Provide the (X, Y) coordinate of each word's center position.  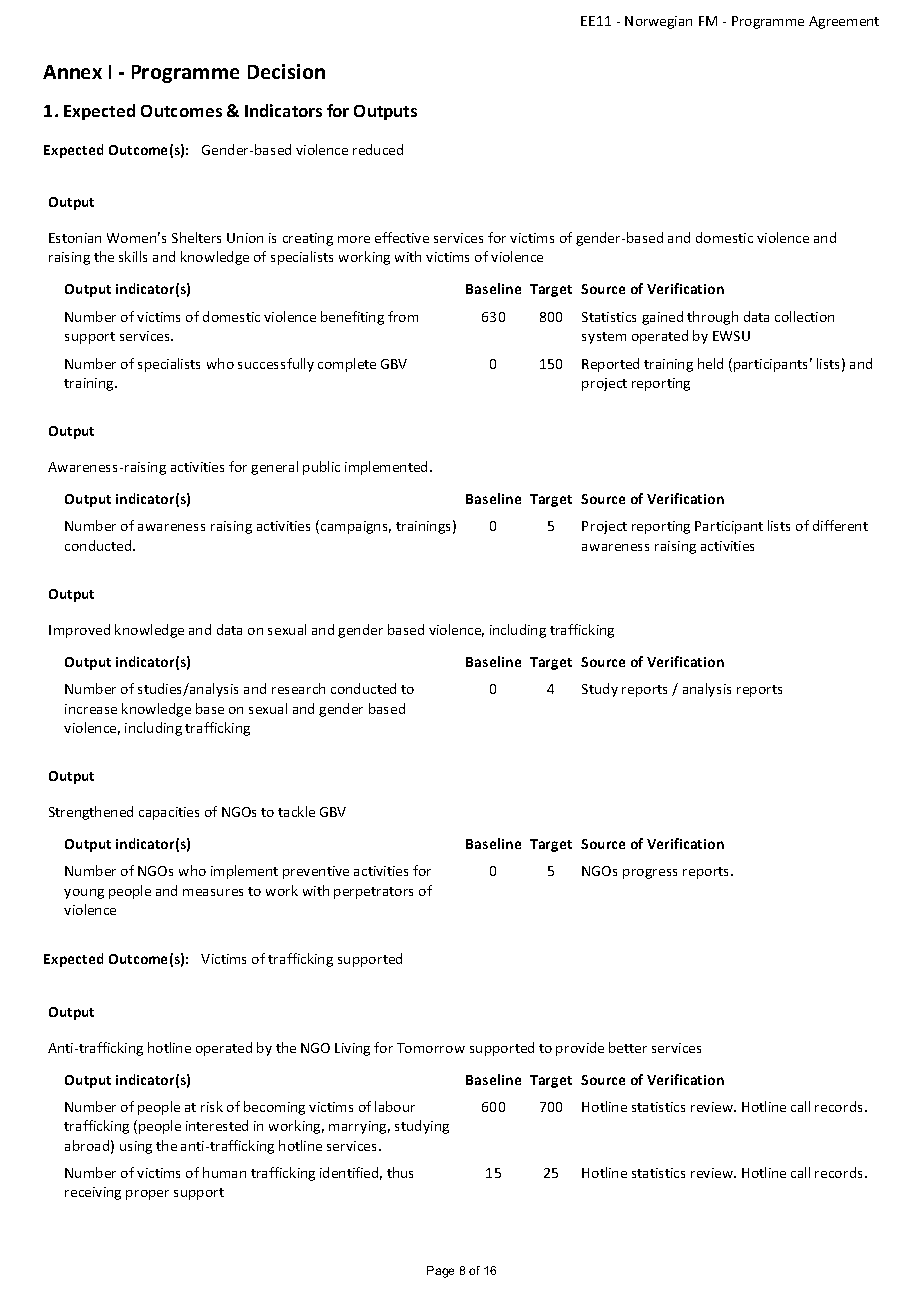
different (840, 525)
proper (147, 1195)
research (298, 688)
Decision (286, 71)
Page (440, 1272)
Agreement (844, 22)
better (628, 1047)
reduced (378, 149)
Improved (79, 631)
